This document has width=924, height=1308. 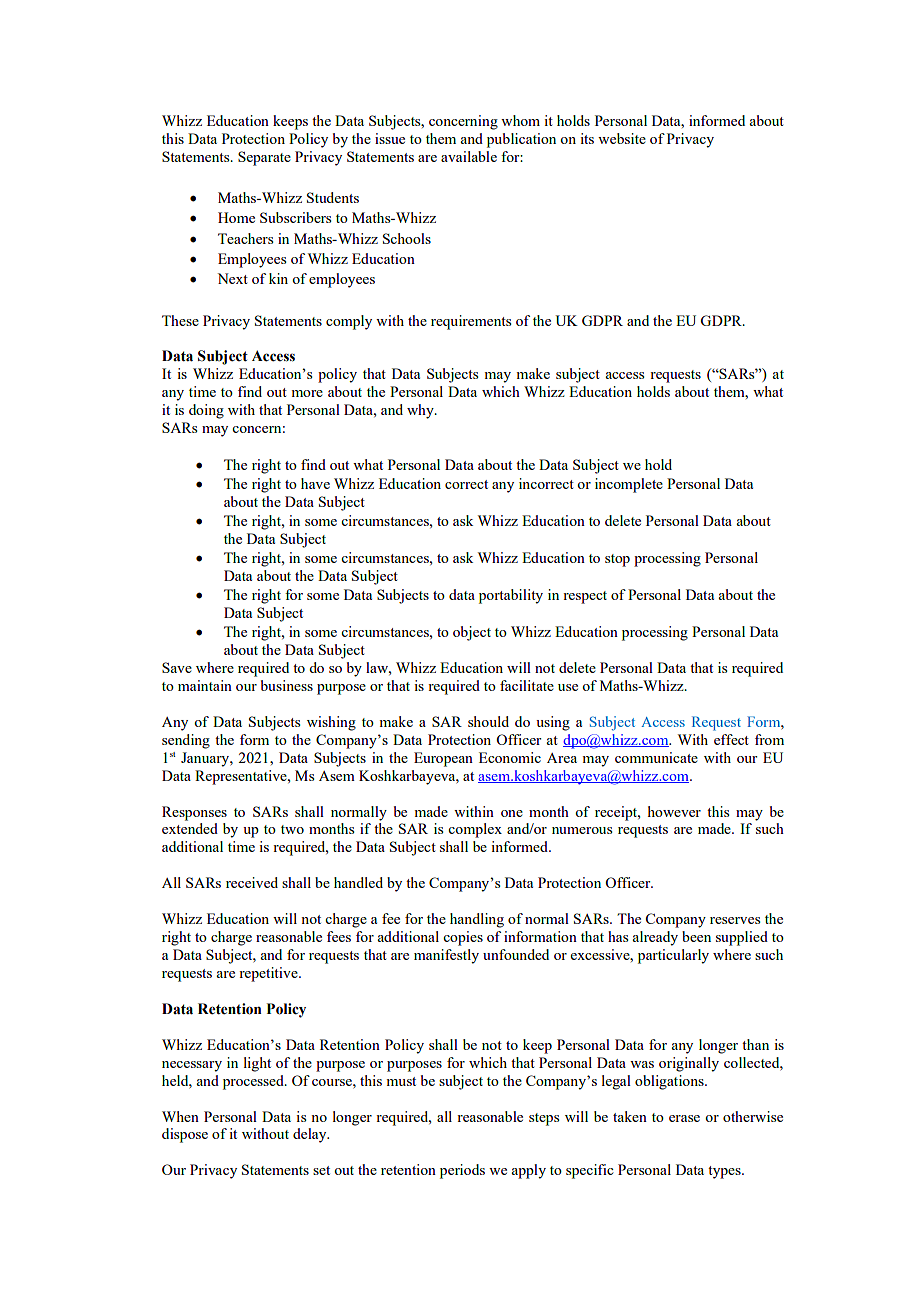 I want to click on delay, so click(x=311, y=1135).
